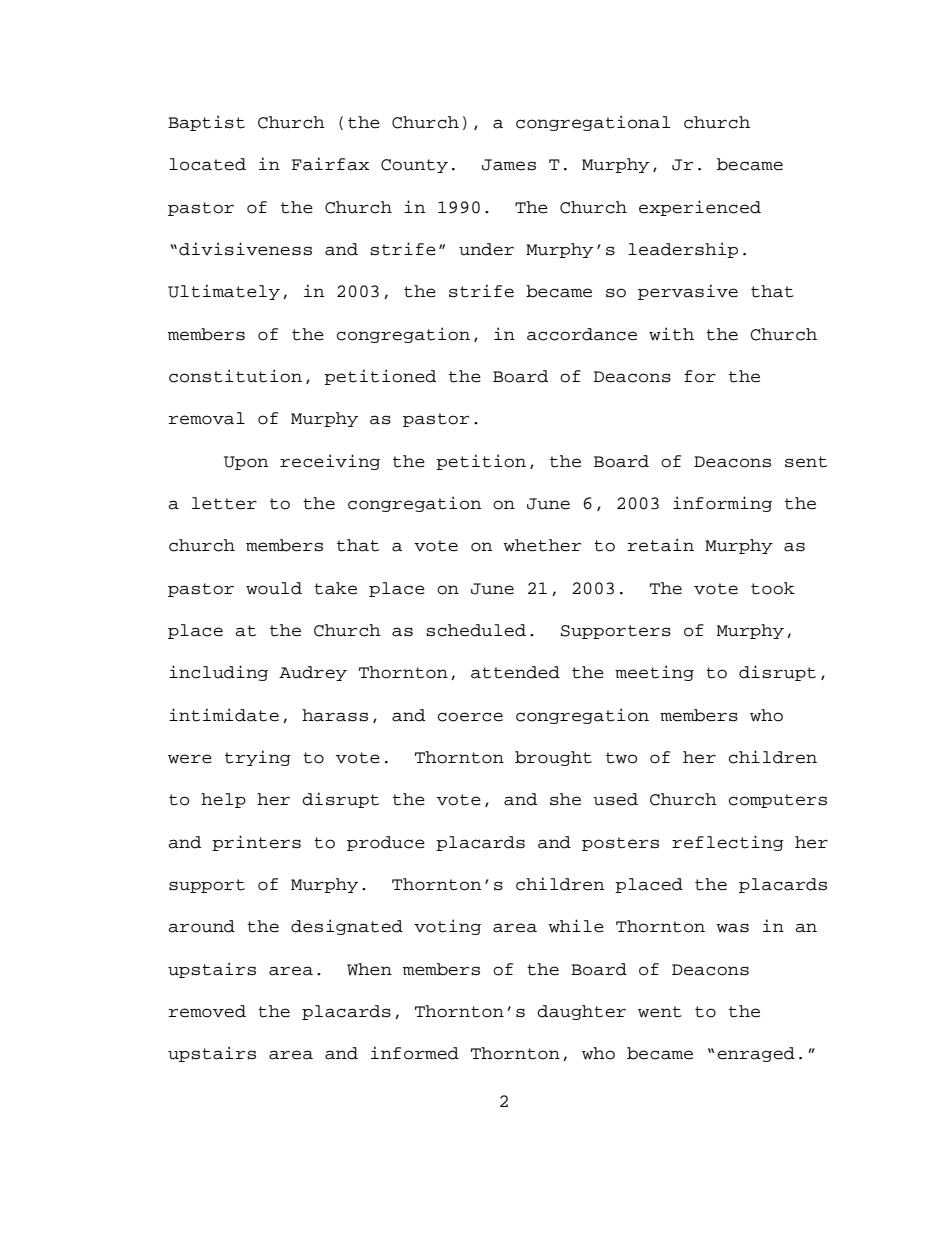 This screenshot has height=1233, width=952. What do you see at coordinates (246, 463) in the screenshot?
I see `Upon` at bounding box center [246, 463].
